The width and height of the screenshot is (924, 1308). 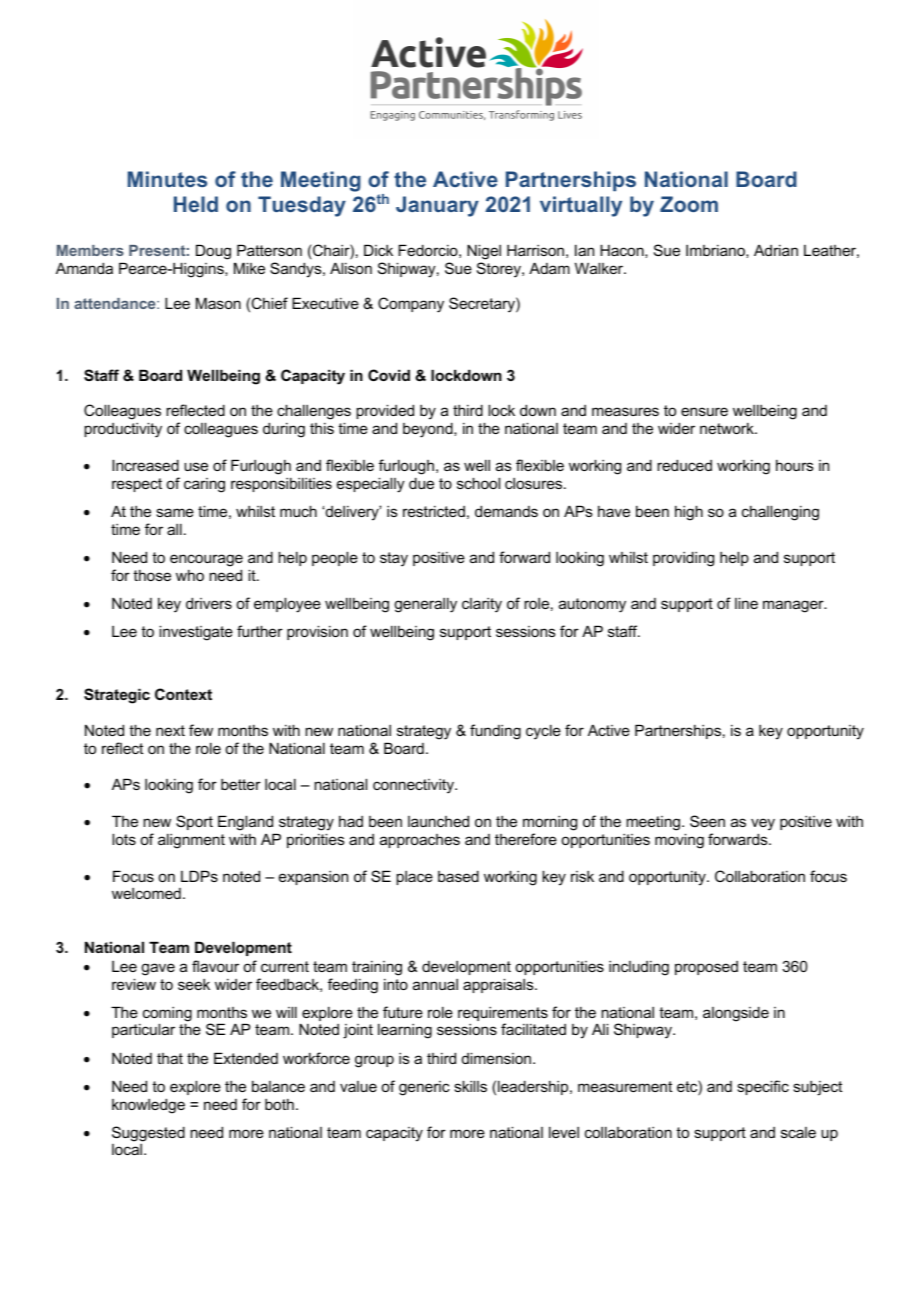 What do you see at coordinates (437, 206) in the screenshot?
I see `January` at bounding box center [437, 206].
